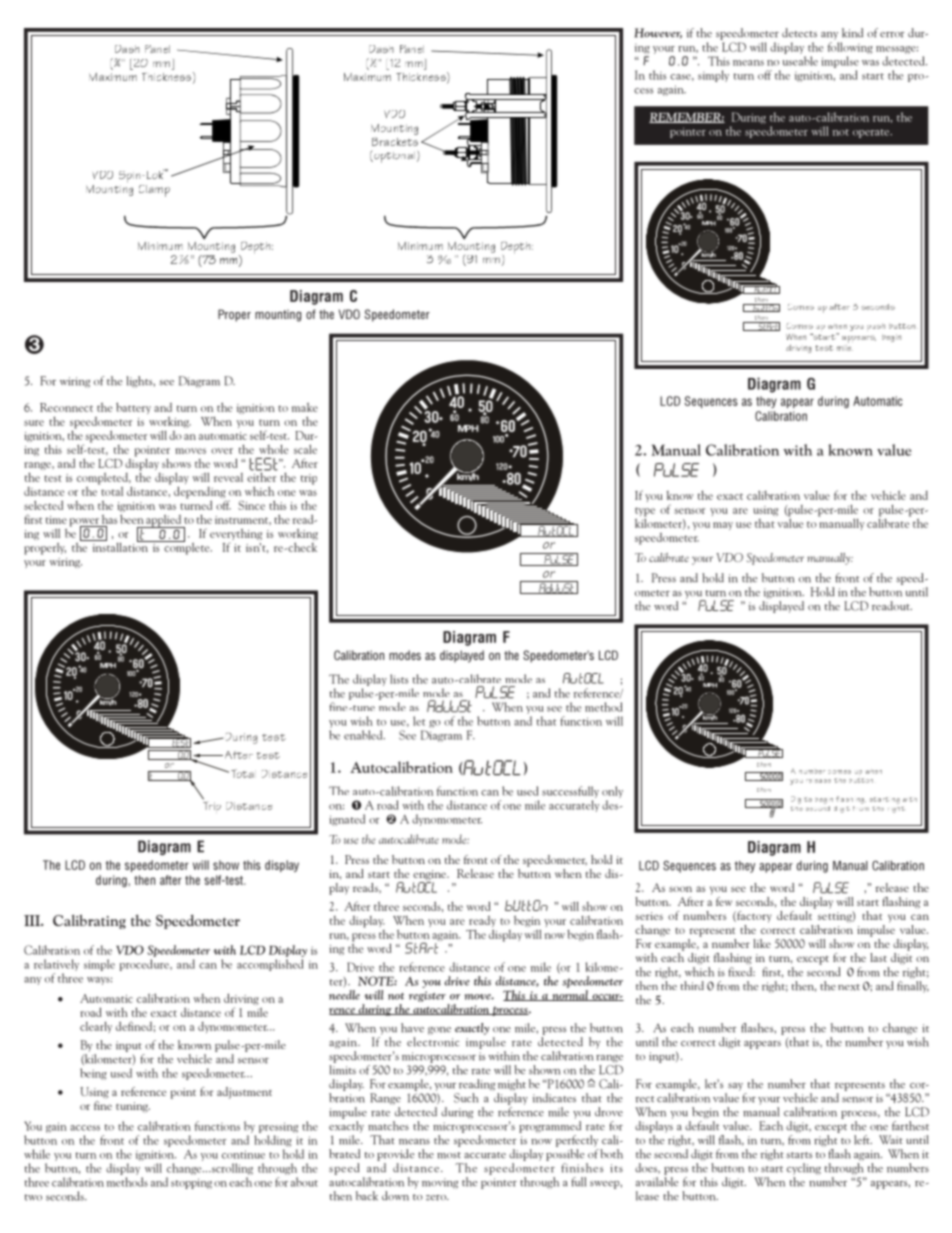 The image size is (952, 1233). What do you see at coordinates (658, 33) in the document?
I see `However` at bounding box center [658, 33].
